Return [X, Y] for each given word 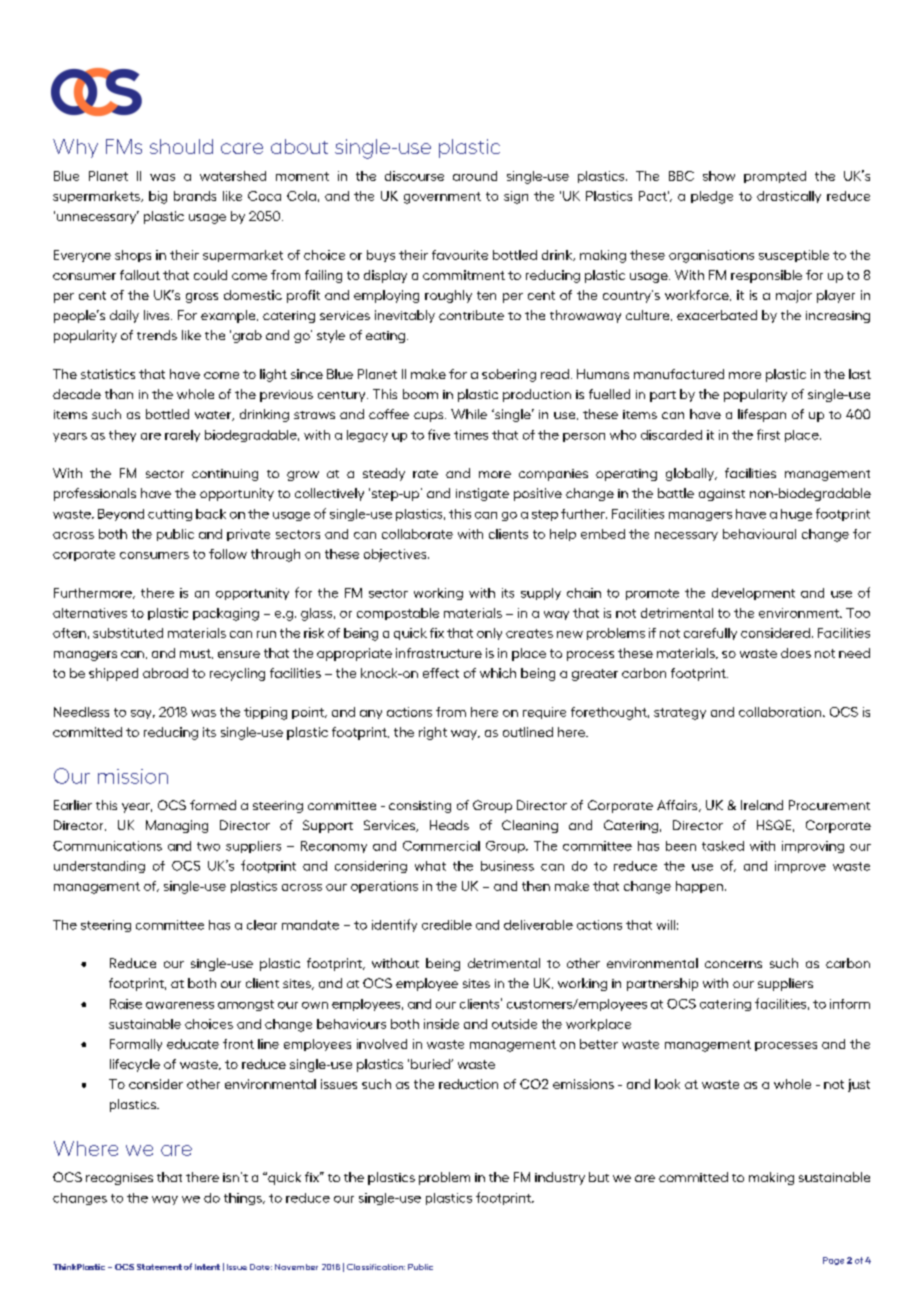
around [475, 176]
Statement [159, 1267]
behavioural [759, 534]
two [208, 846]
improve [800, 867]
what [430, 866]
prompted [775, 177]
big [158, 197]
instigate [482, 494]
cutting [170, 515]
